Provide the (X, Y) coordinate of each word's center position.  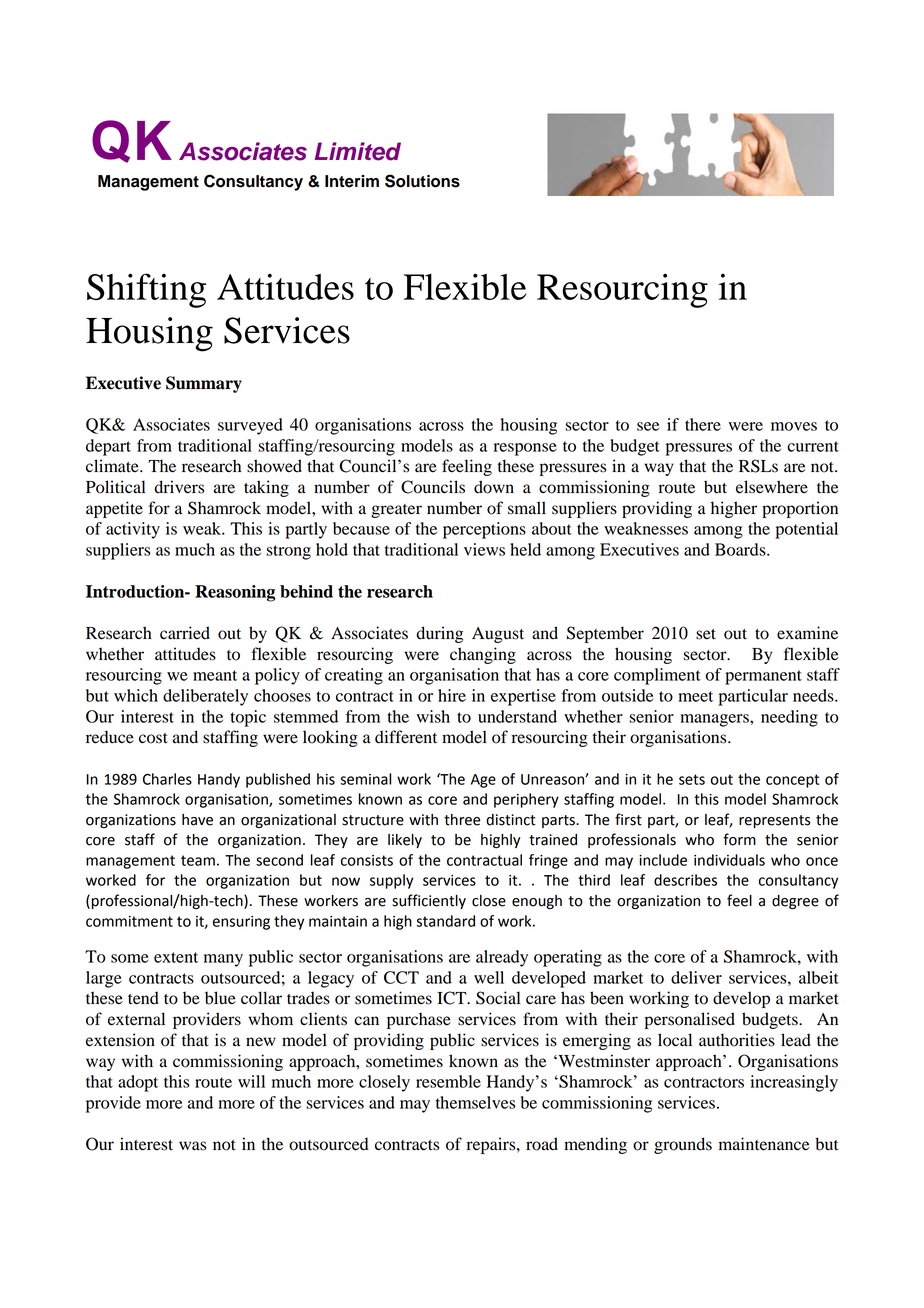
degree (795, 902)
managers (715, 720)
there (703, 424)
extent (176, 957)
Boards (741, 549)
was (192, 1146)
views (484, 549)
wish (433, 716)
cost (153, 738)
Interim (352, 181)
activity (133, 530)
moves (794, 426)
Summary (204, 384)
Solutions (422, 181)
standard (445, 921)
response (525, 449)
